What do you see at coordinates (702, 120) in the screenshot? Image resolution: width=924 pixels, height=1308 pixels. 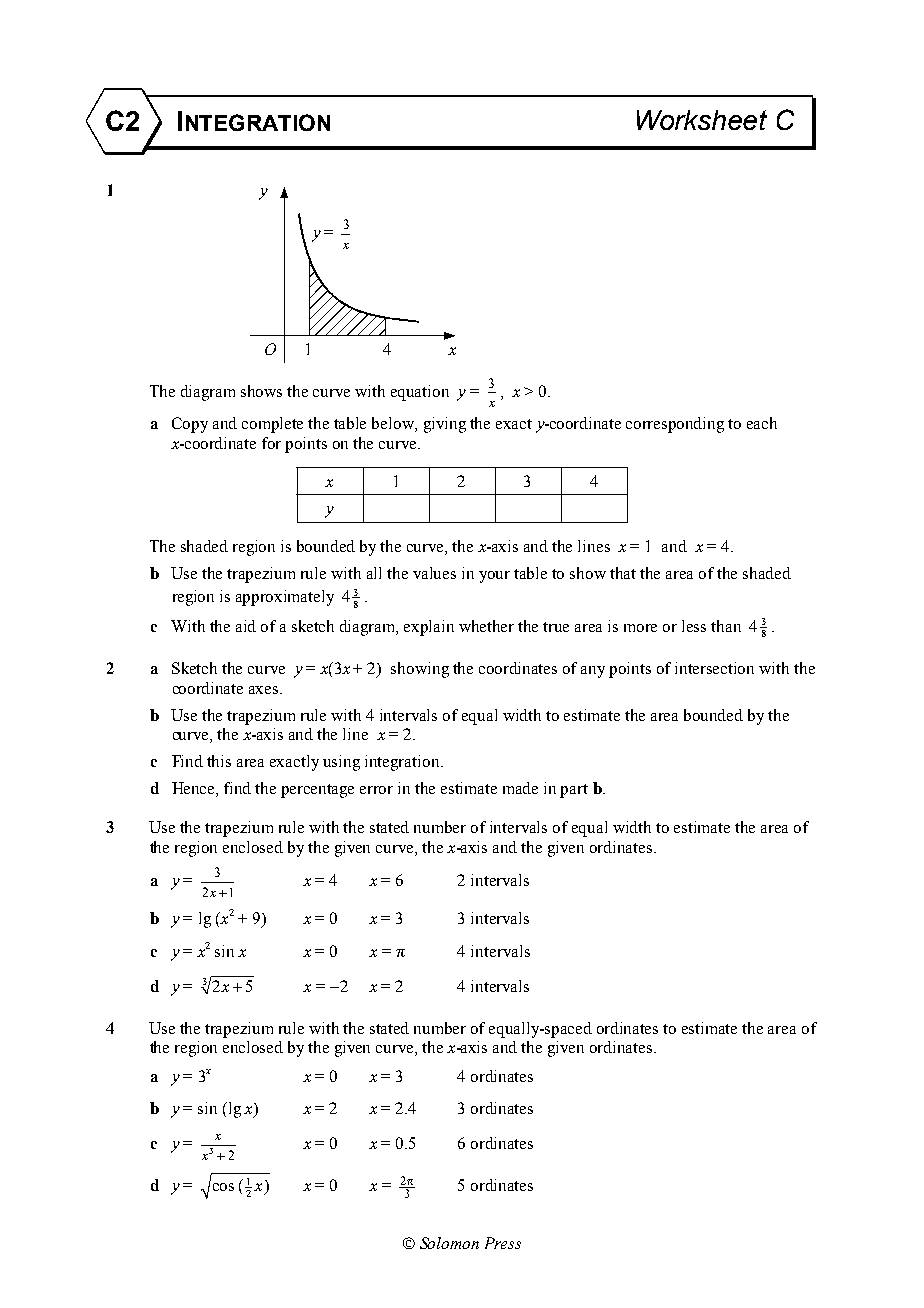 I see `Worksheet` at bounding box center [702, 120].
